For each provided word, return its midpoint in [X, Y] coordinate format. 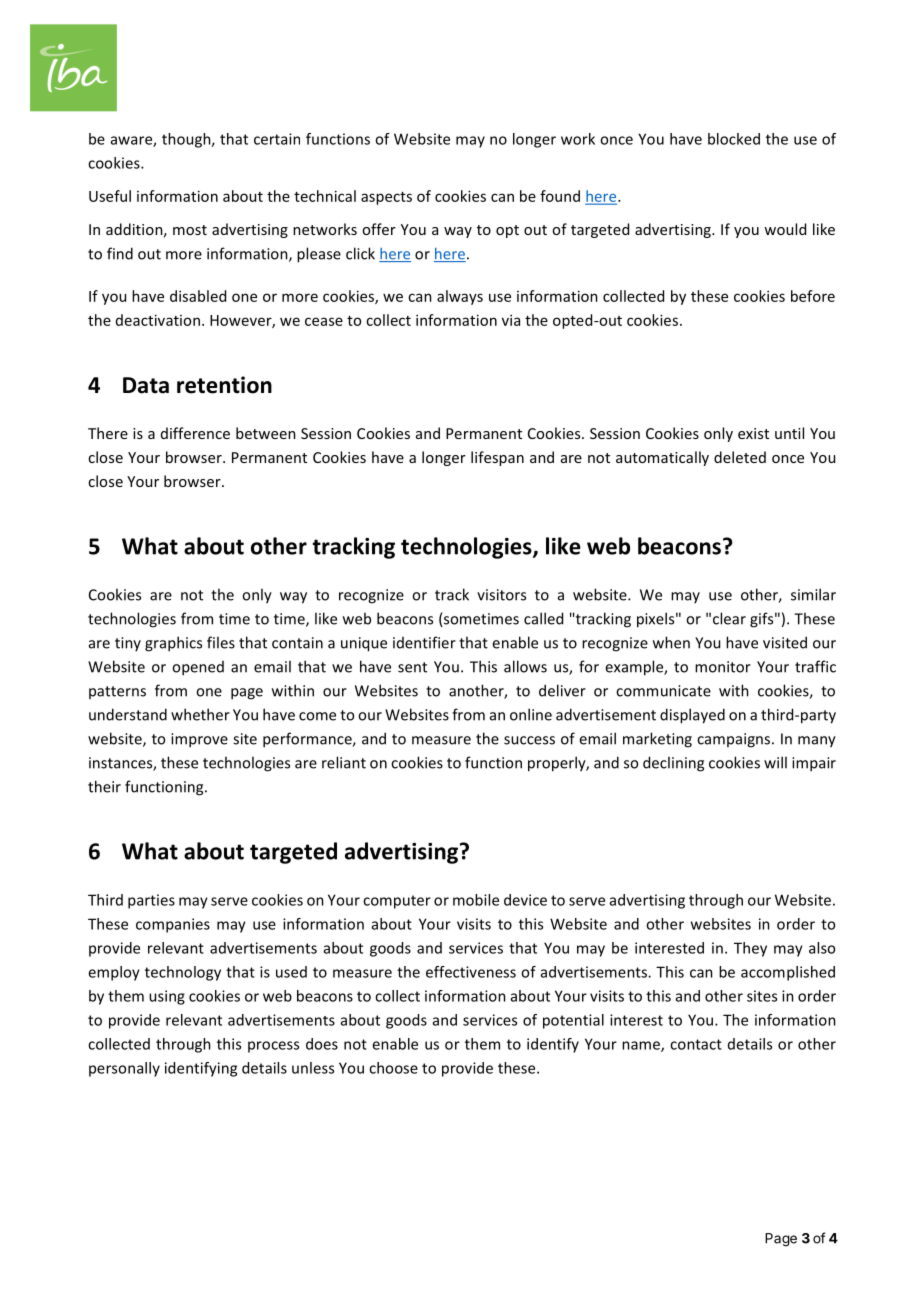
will [775, 762]
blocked [734, 139]
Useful [110, 196]
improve [199, 740]
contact [696, 1044]
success [529, 740]
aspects [386, 198]
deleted [740, 457]
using [167, 997]
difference [195, 433]
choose [393, 1068]
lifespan [497, 458]
